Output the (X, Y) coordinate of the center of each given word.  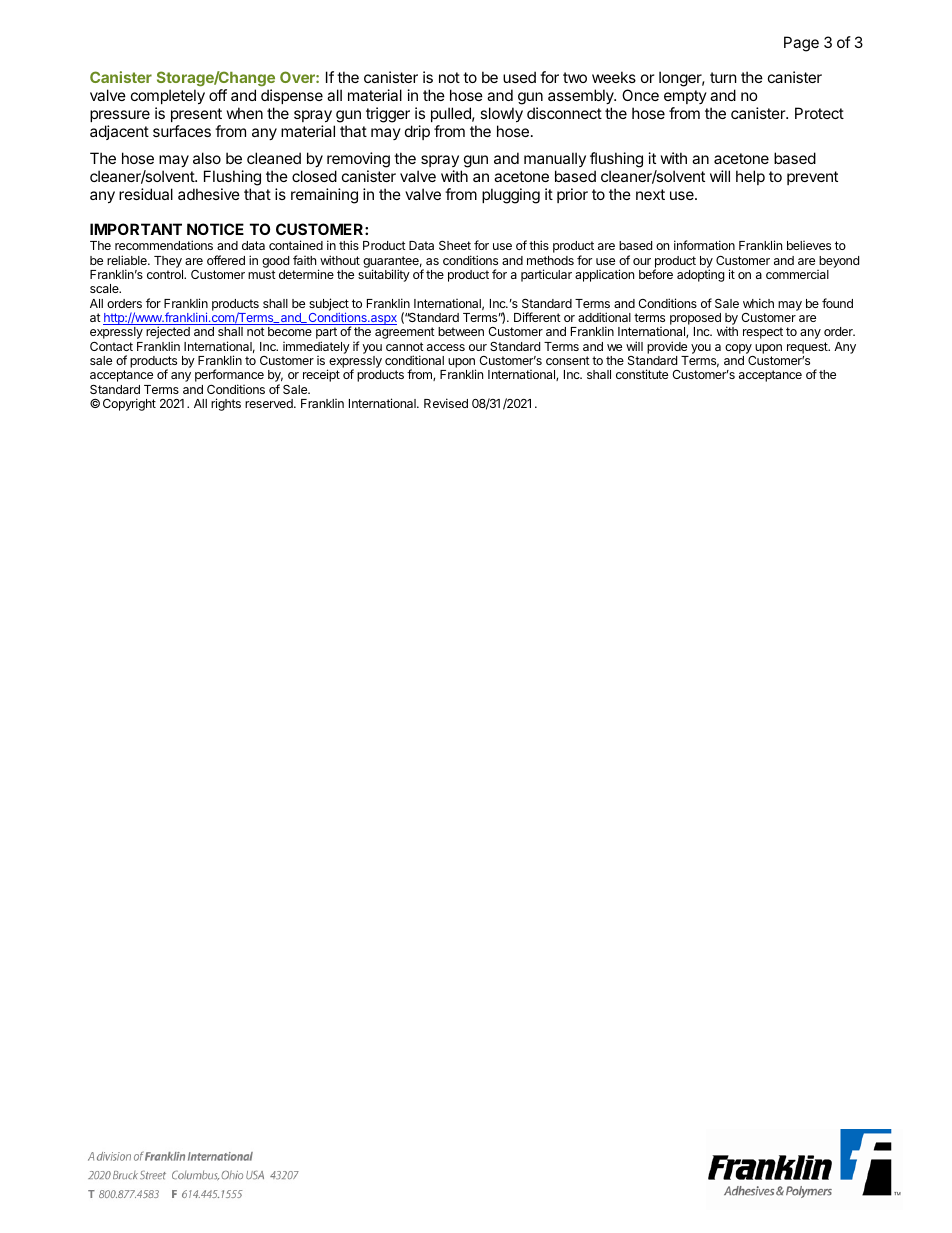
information (704, 245)
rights (226, 404)
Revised (446, 403)
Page (801, 44)
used (519, 77)
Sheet (455, 245)
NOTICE (215, 229)
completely (168, 96)
